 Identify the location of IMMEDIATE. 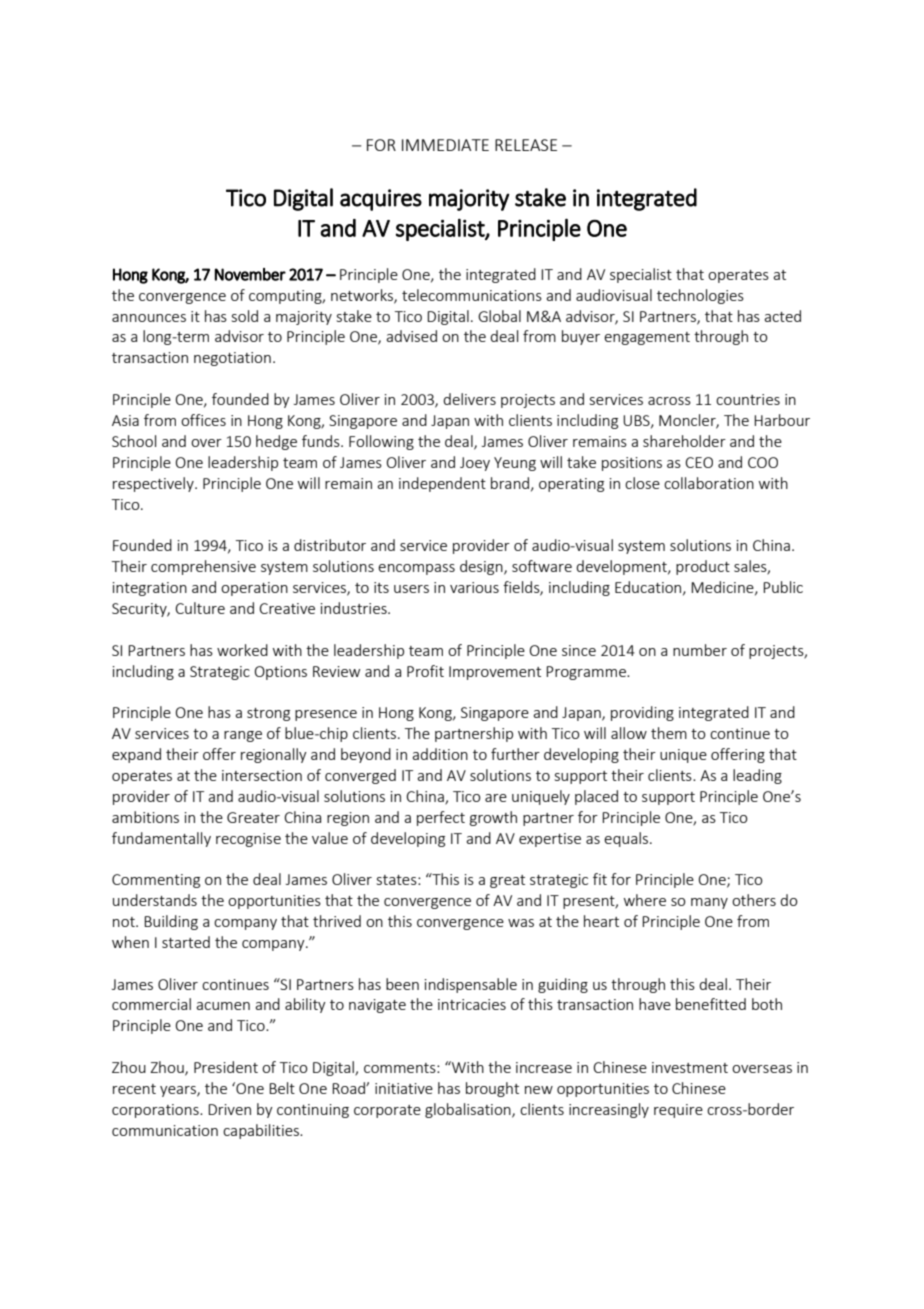
(445, 145).
